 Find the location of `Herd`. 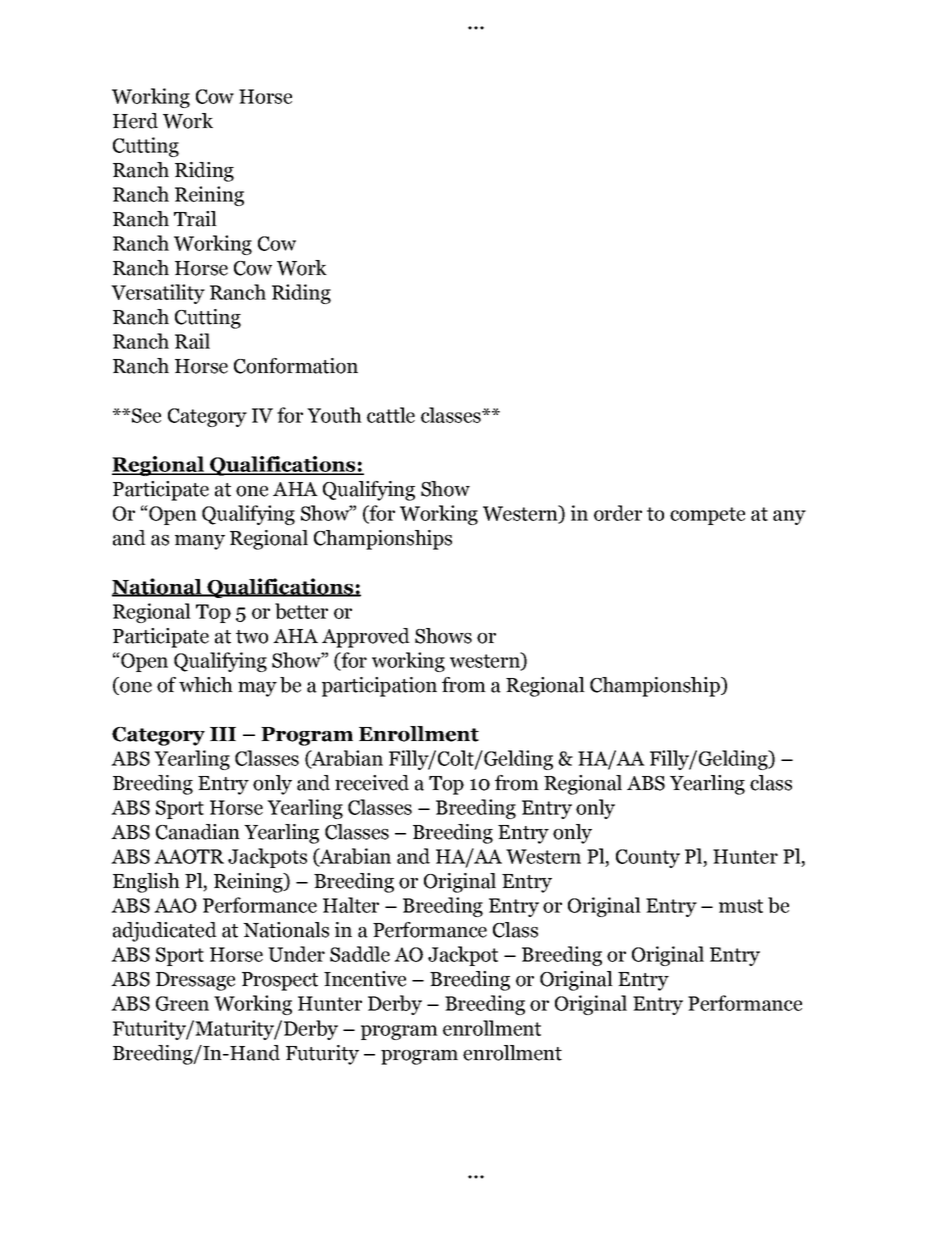

Herd is located at coordinates (135, 121).
